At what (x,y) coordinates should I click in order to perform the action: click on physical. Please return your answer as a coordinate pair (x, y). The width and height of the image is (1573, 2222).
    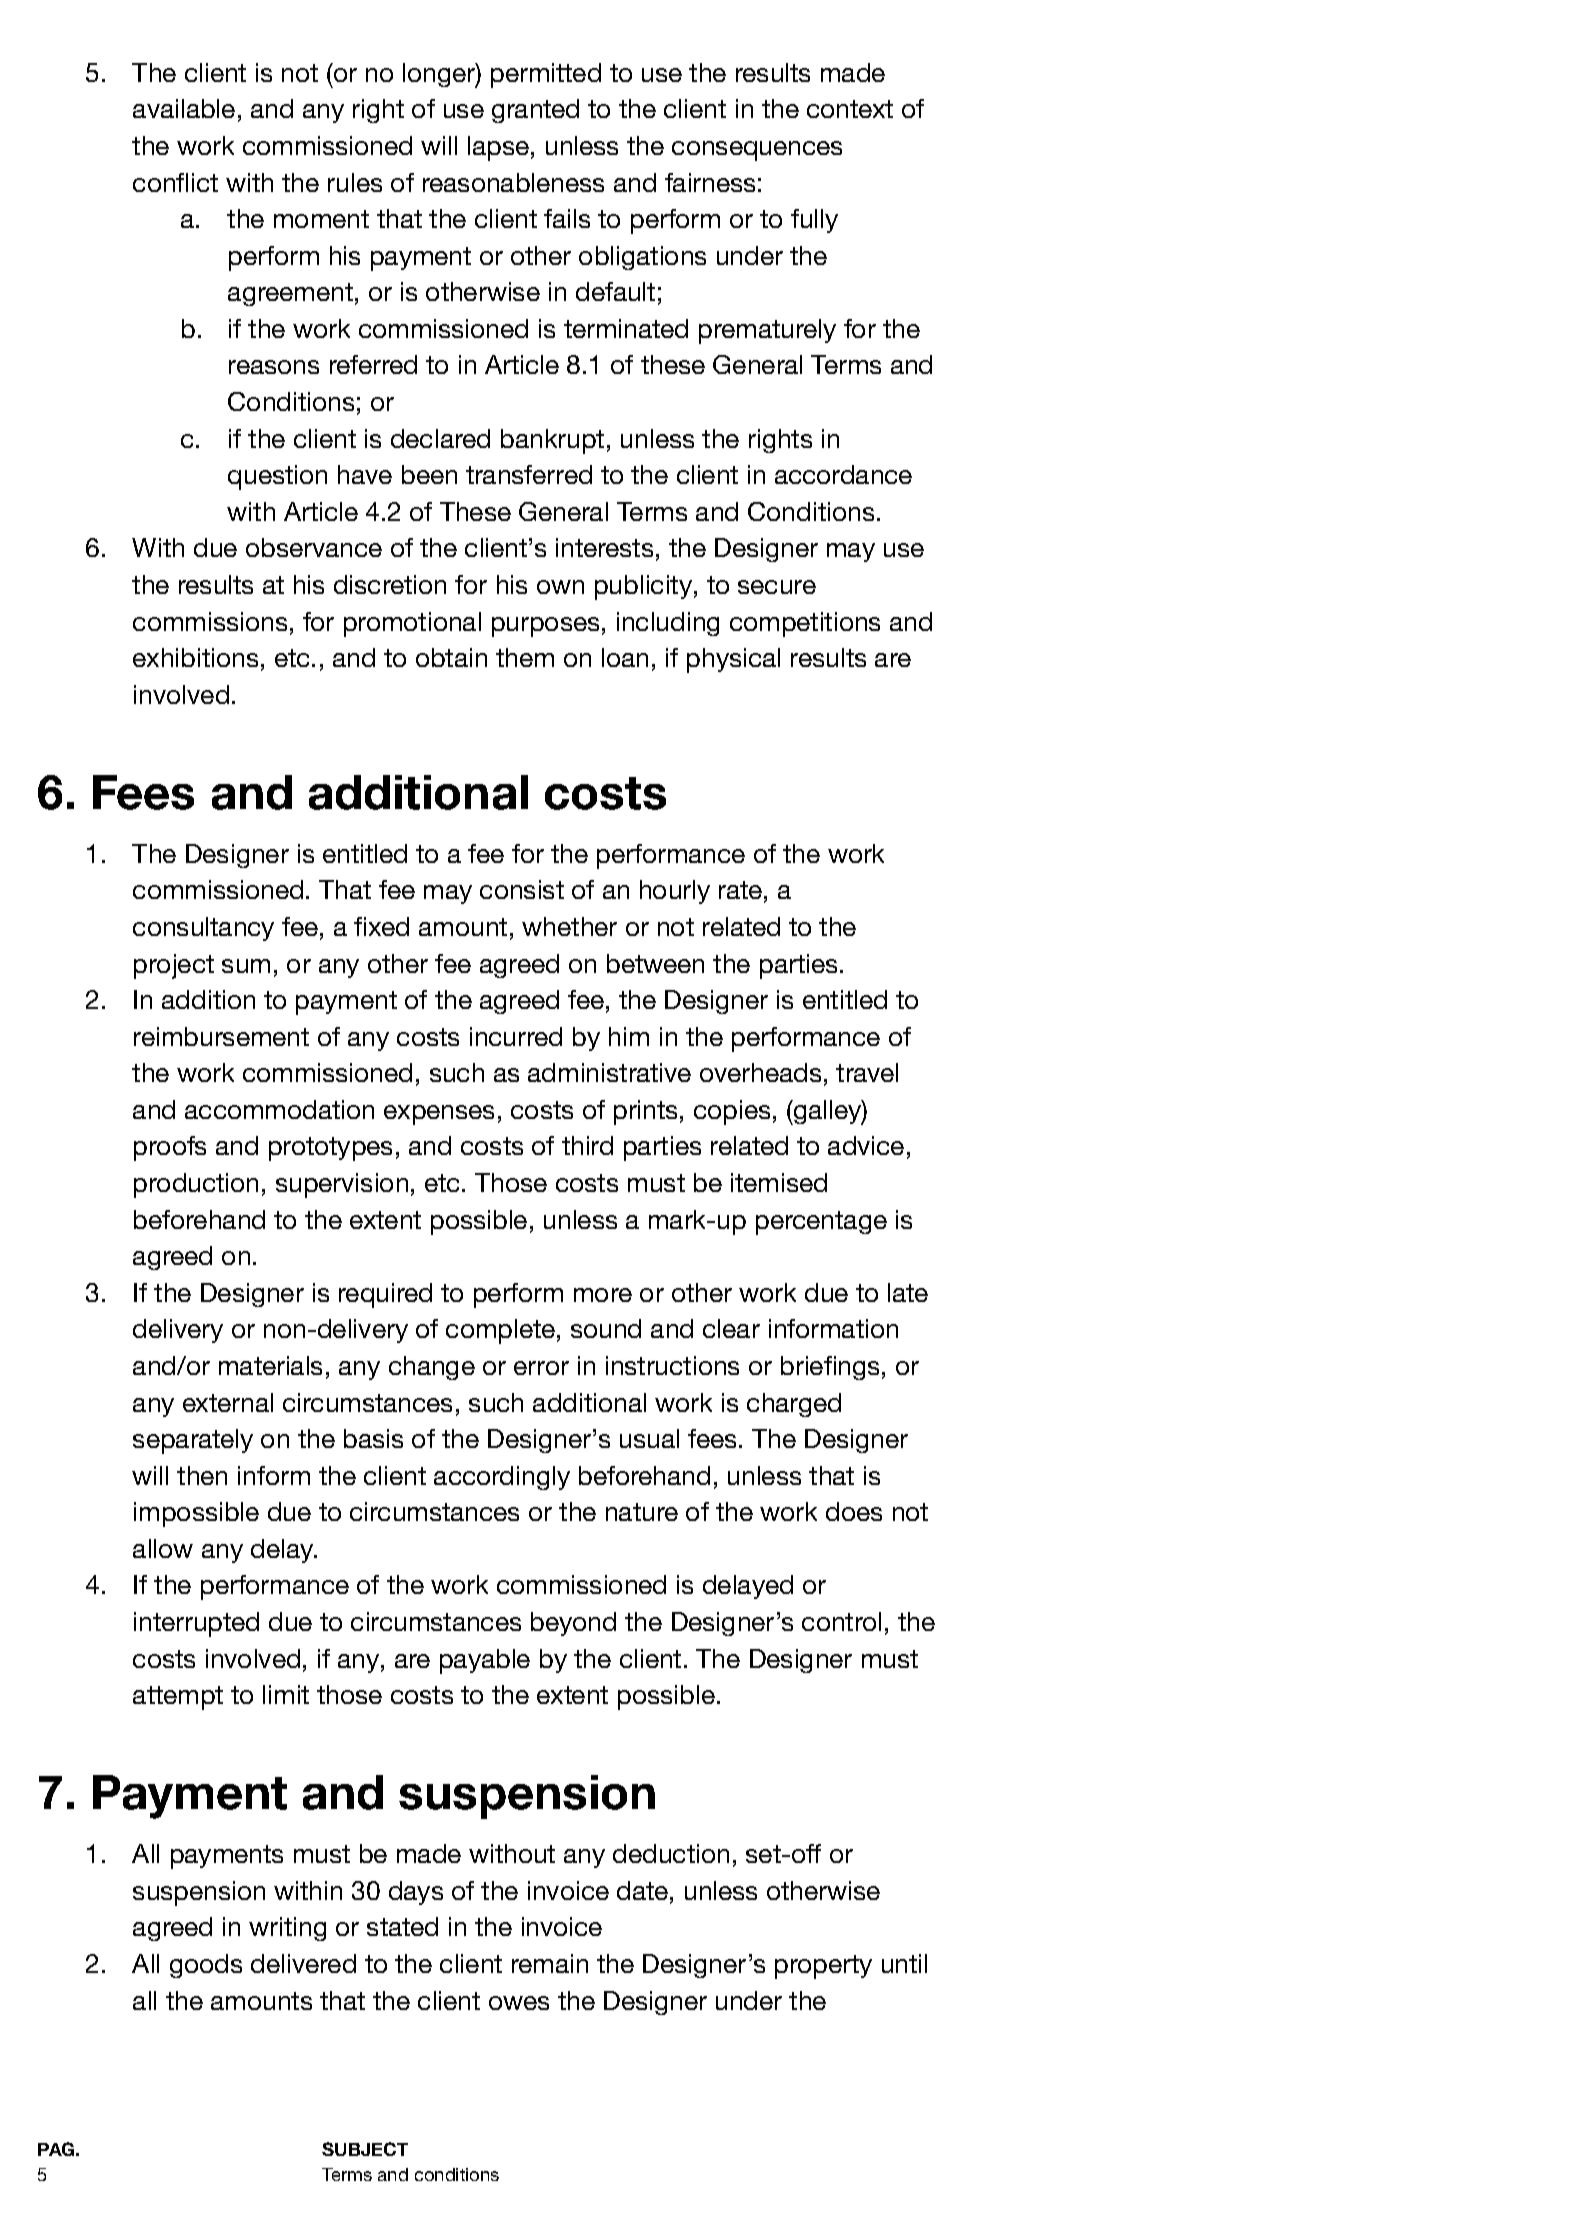
    Looking at the image, I should click on (733, 660).
